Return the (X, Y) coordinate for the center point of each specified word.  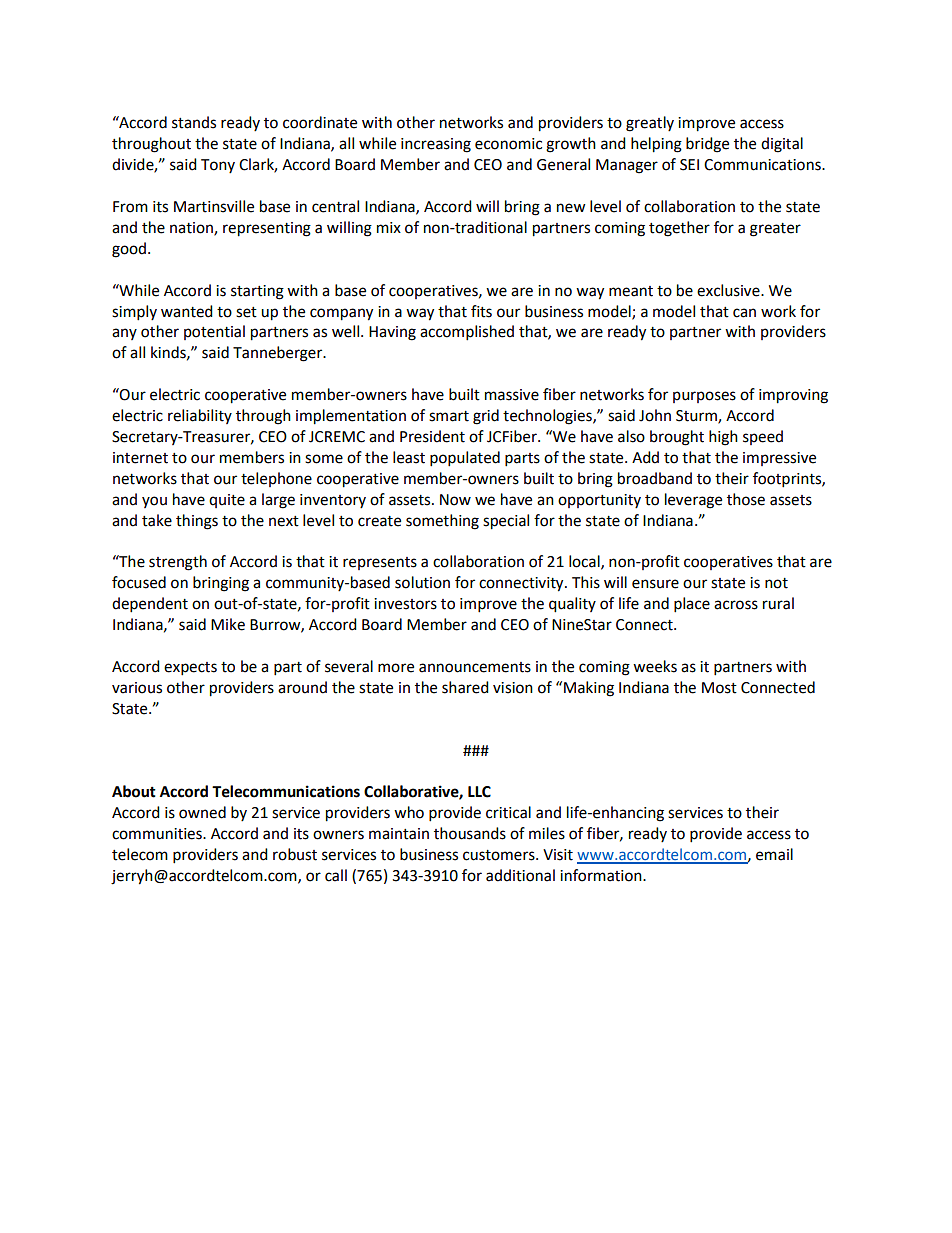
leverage (693, 501)
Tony (218, 166)
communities (158, 834)
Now (455, 500)
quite (227, 501)
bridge (707, 145)
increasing (436, 145)
